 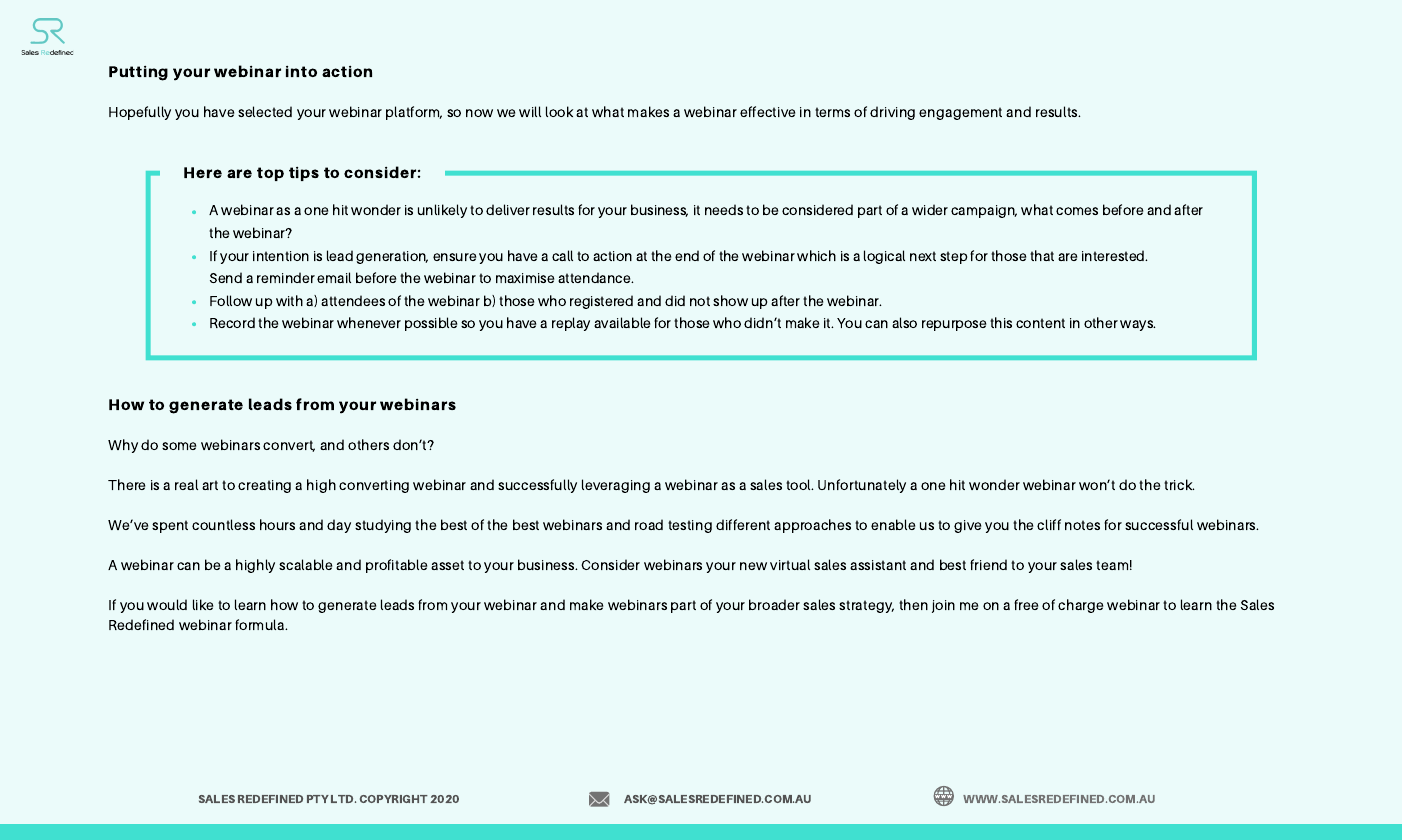 I want to click on PTY, so click(x=318, y=799).
